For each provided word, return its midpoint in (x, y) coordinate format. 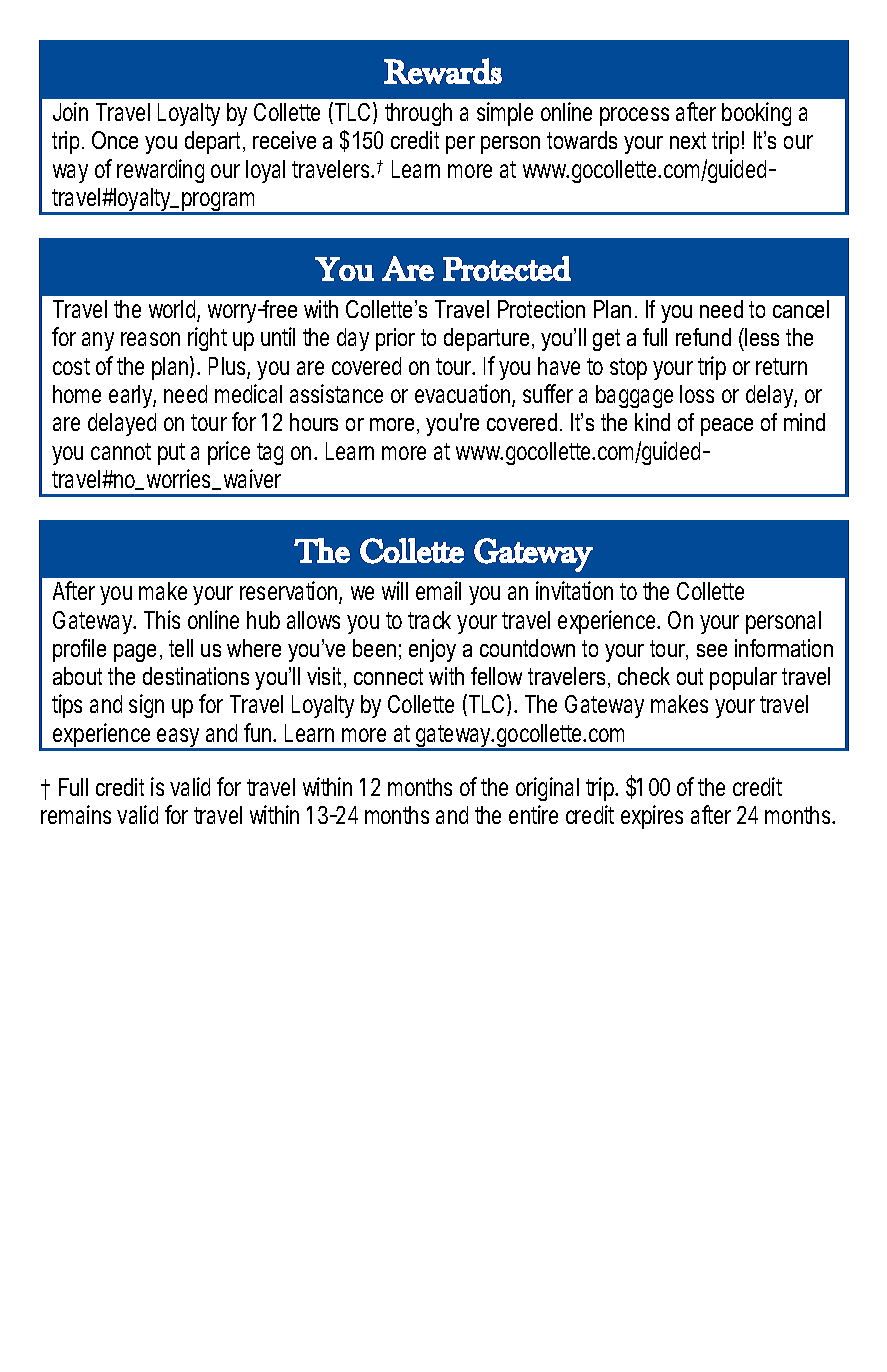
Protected (507, 268)
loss (697, 394)
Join (70, 111)
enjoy (432, 650)
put (171, 454)
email (438, 590)
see (712, 650)
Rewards (443, 71)
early (132, 396)
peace (727, 427)
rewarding (160, 171)
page (135, 653)
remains (76, 814)
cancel (801, 309)
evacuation (465, 395)
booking (756, 114)
